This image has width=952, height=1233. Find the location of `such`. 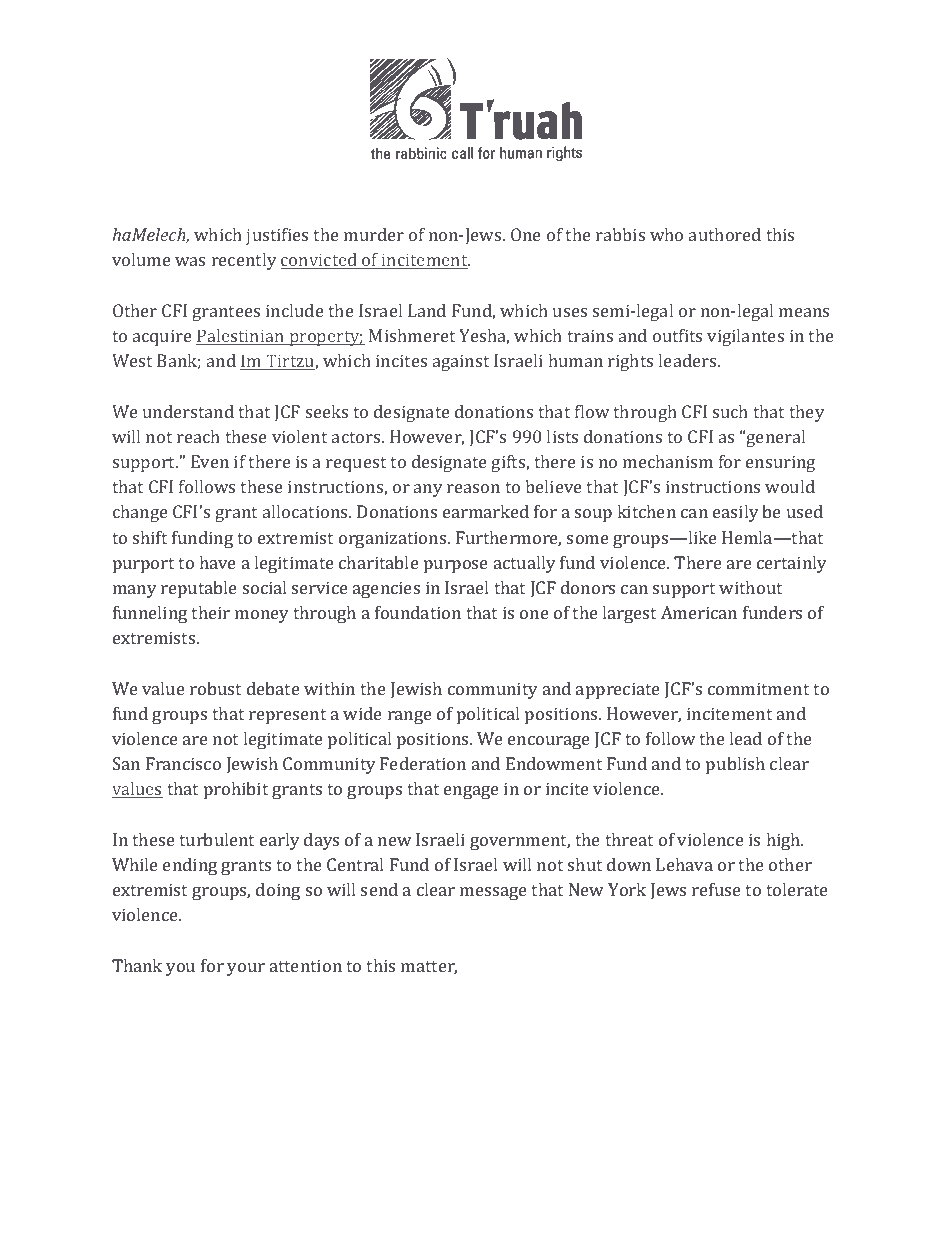

such is located at coordinates (730, 411).
